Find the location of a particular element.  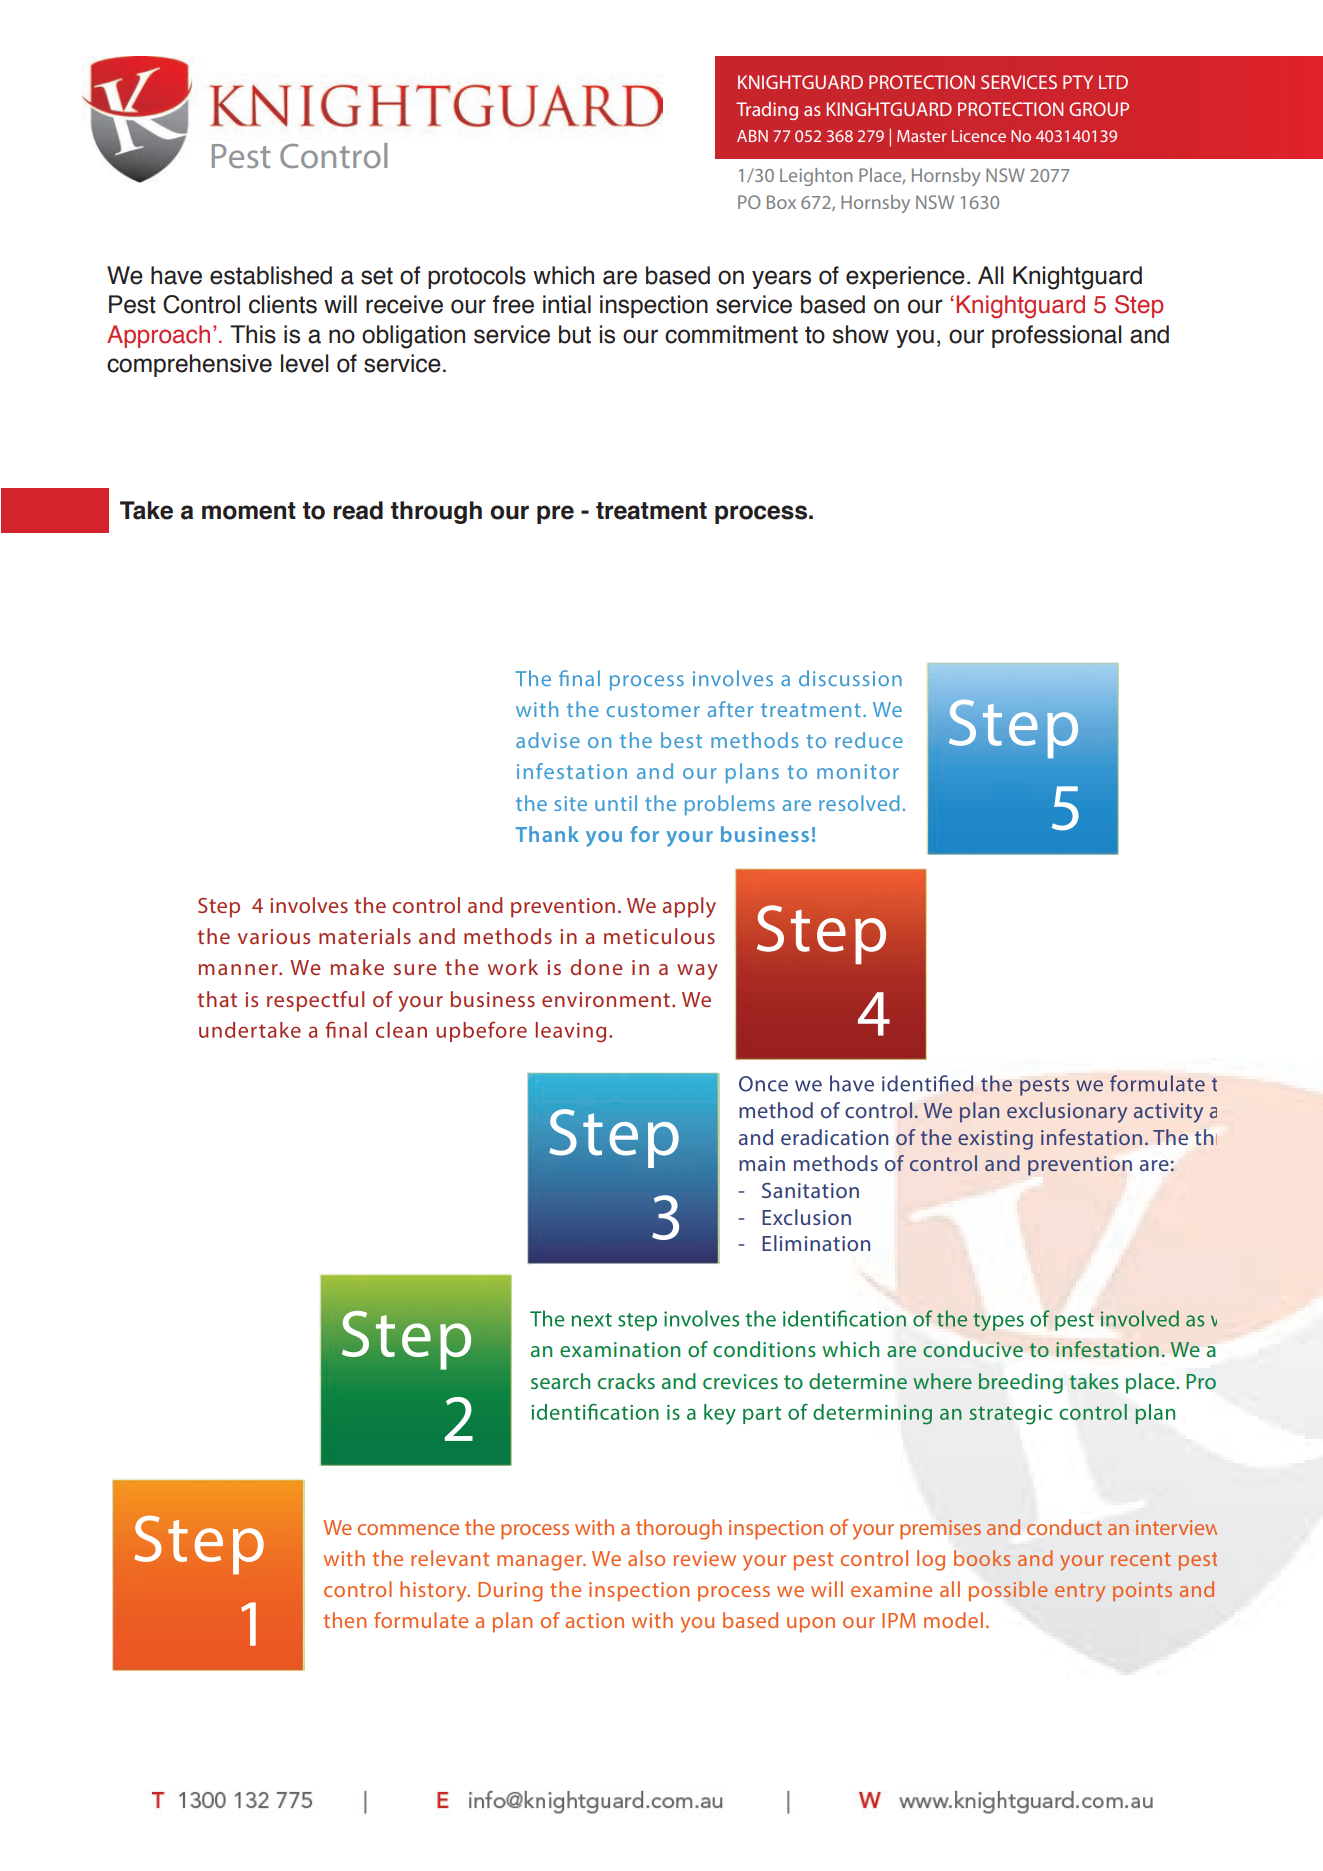

ABN is located at coordinates (752, 136).
